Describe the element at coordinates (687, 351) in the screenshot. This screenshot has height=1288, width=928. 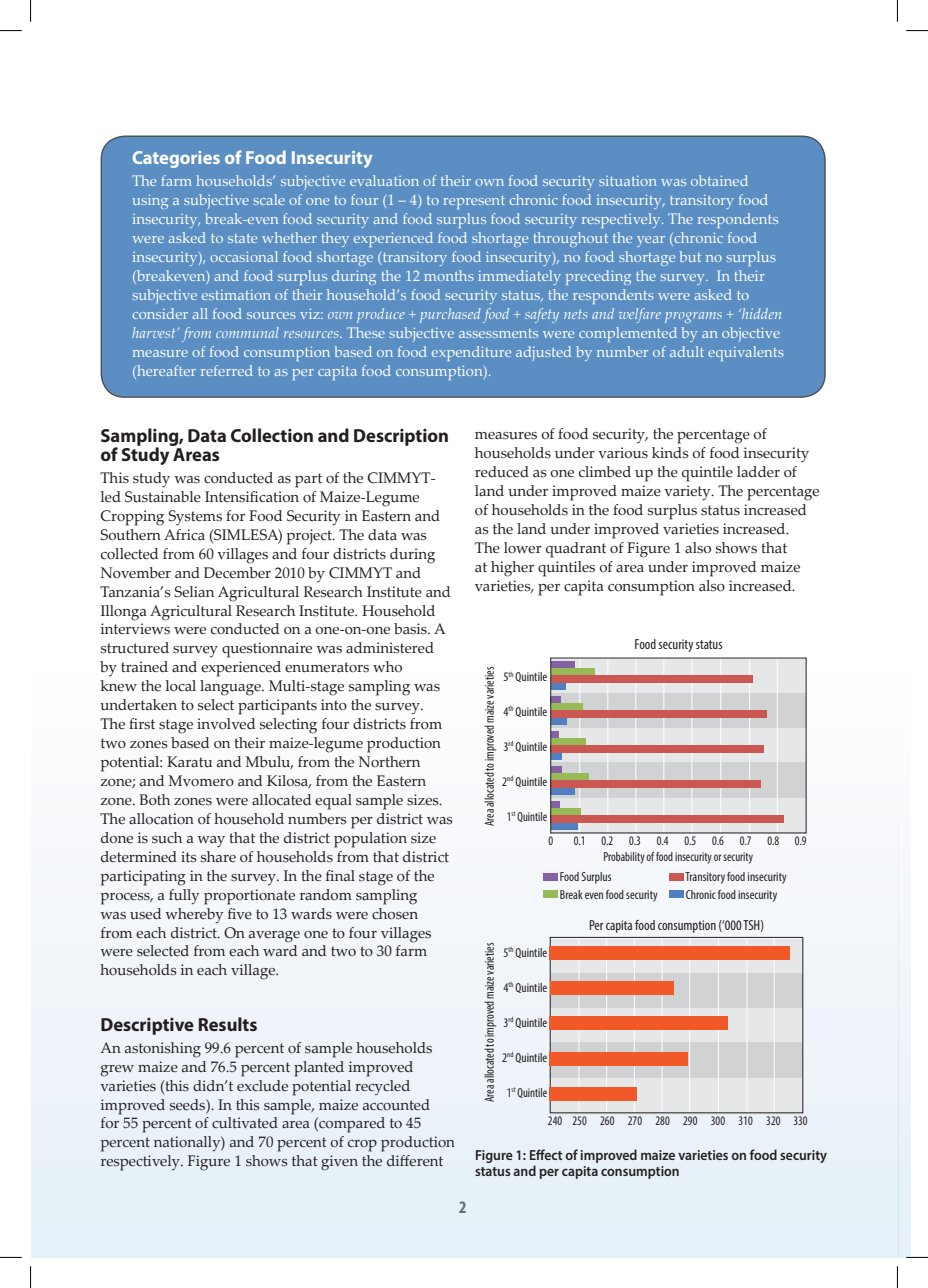
I see `adult` at that location.
